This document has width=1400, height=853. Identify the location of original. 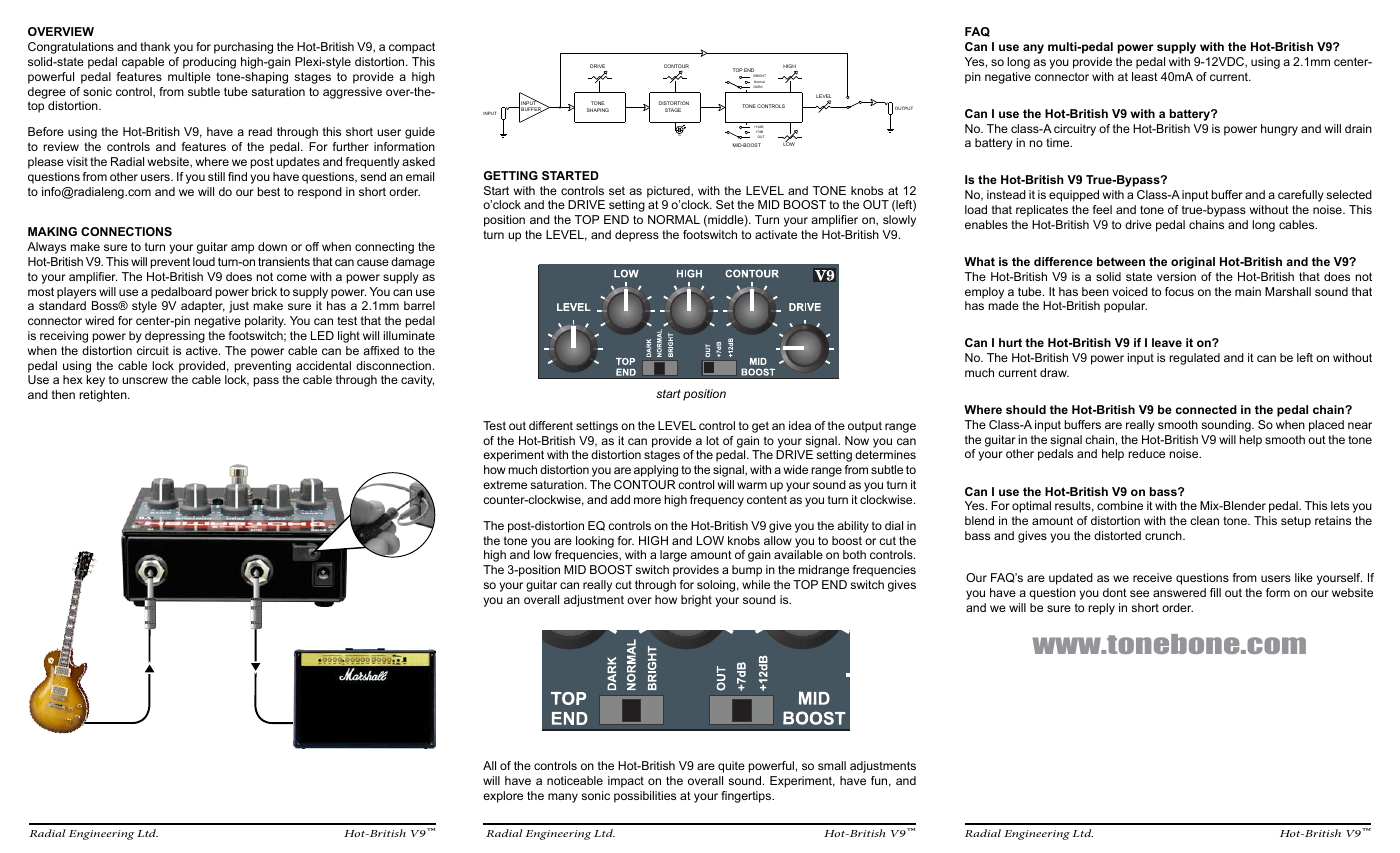
(1193, 263).
